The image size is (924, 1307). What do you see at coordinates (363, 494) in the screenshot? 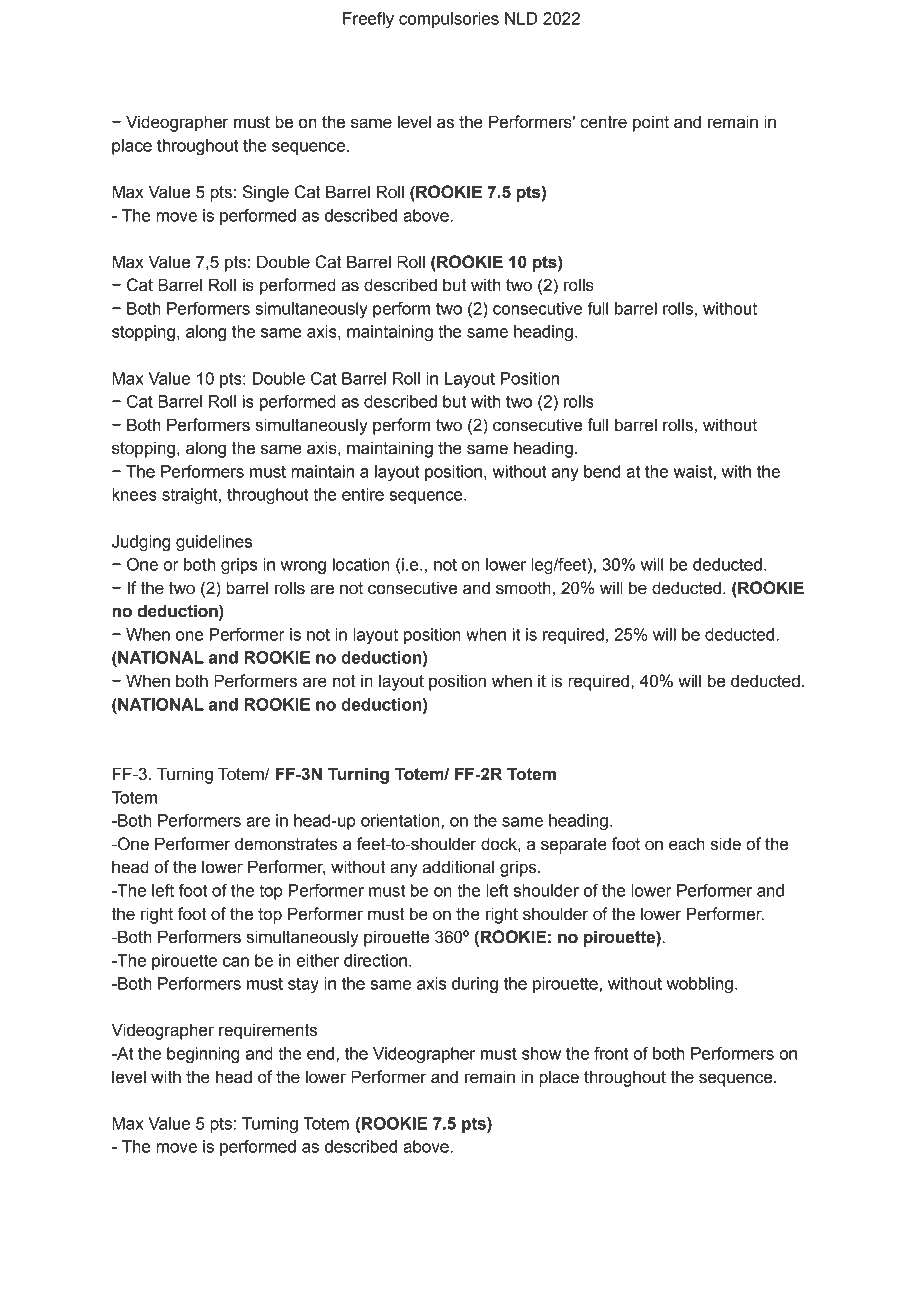
I see `entire` at bounding box center [363, 494].
